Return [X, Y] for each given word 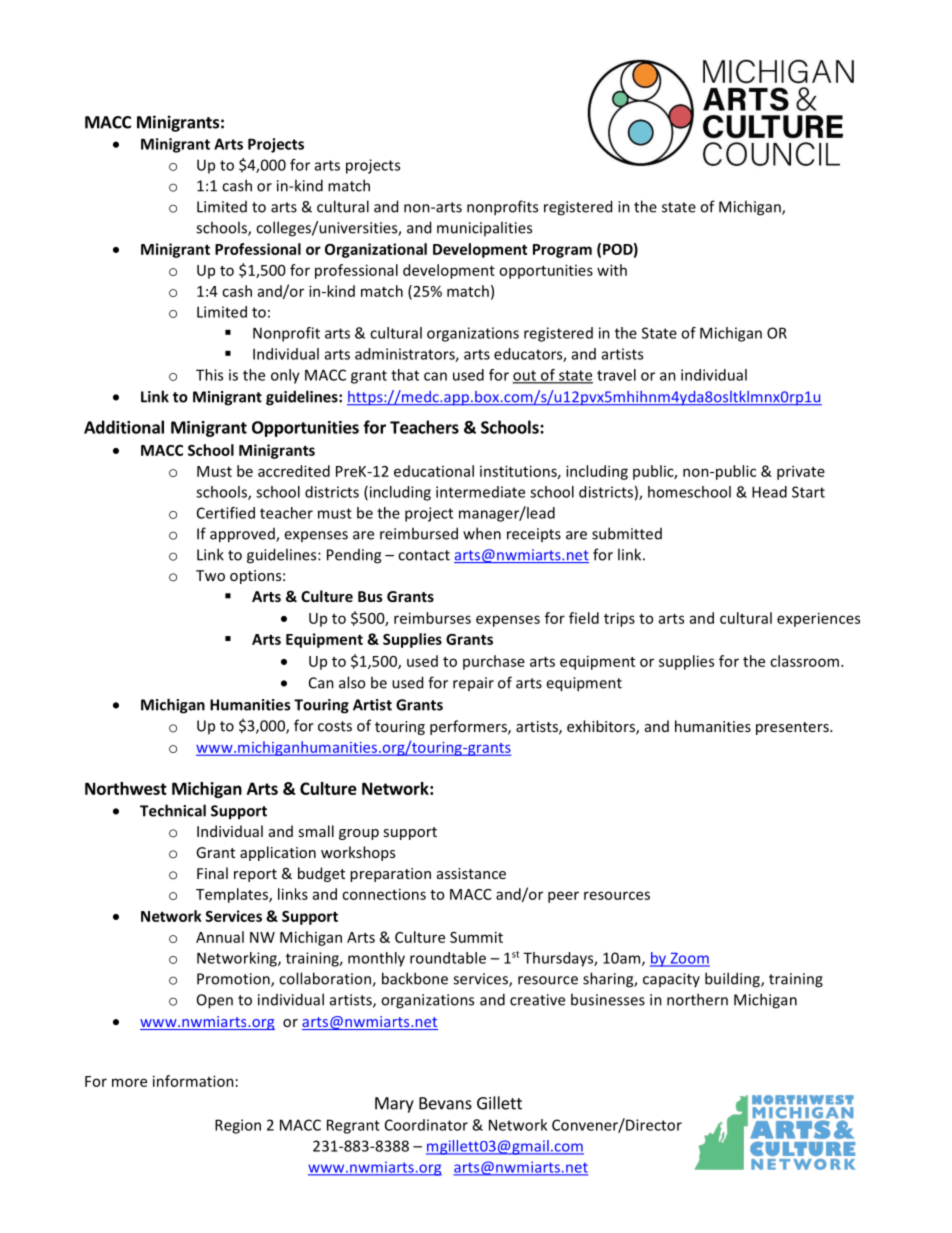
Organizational [376, 250]
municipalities [484, 228]
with [612, 270]
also [352, 682]
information [193, 1081]
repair [473, 684]
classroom [804, 661]
